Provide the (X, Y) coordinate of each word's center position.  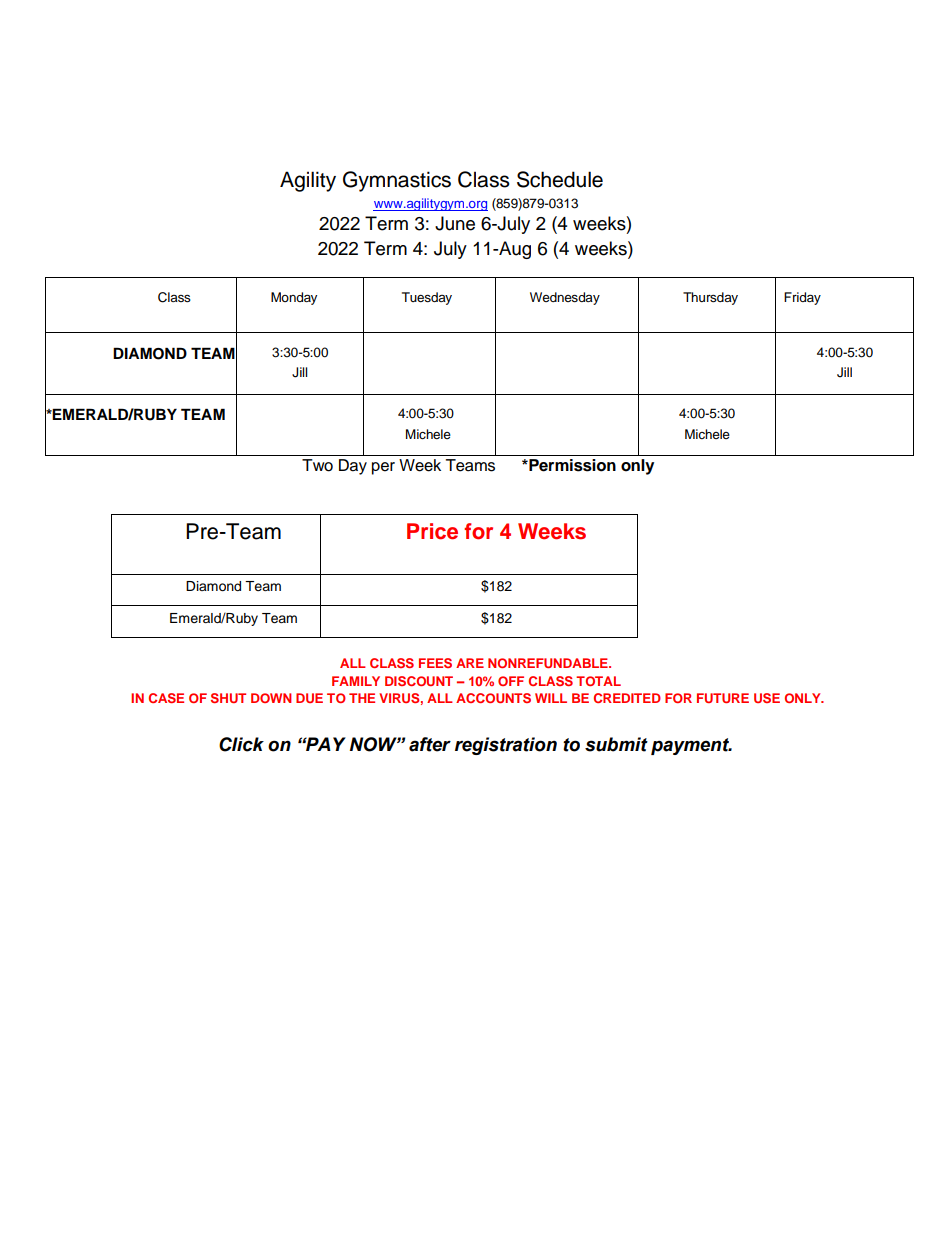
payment (691, 746)
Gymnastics (397, 181)
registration (506, 746)
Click (241, 744)
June (455, 223)
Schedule (560, 179)
